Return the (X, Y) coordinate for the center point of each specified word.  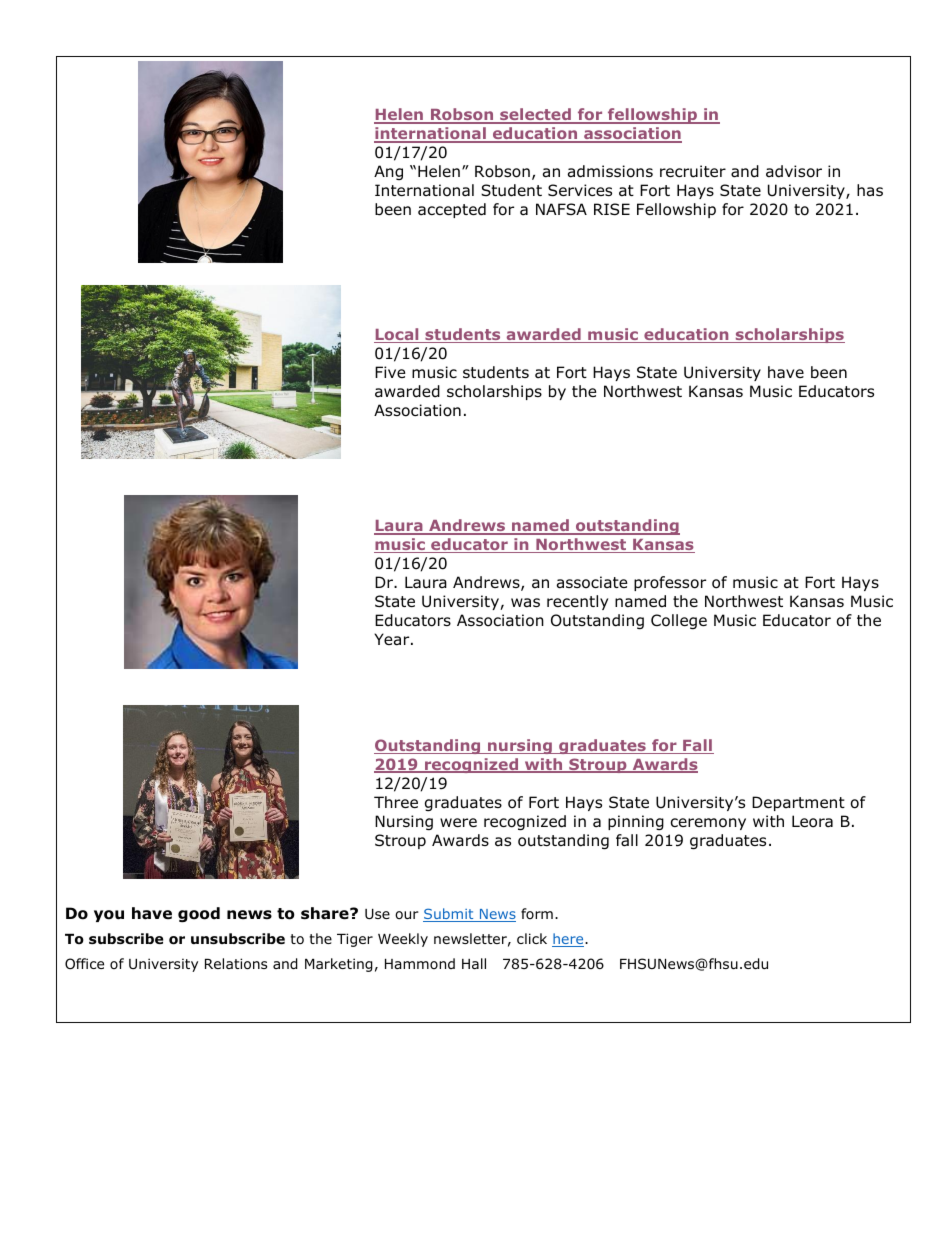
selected (535, 116)
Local (397, 335)
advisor (794, 171)
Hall (474, 963)
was (525, 603)
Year (393, 639)
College (679, 621)
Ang (388, 172)
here (569, 940)
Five (390, 372)
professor (670, 583)
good (199, 914)
